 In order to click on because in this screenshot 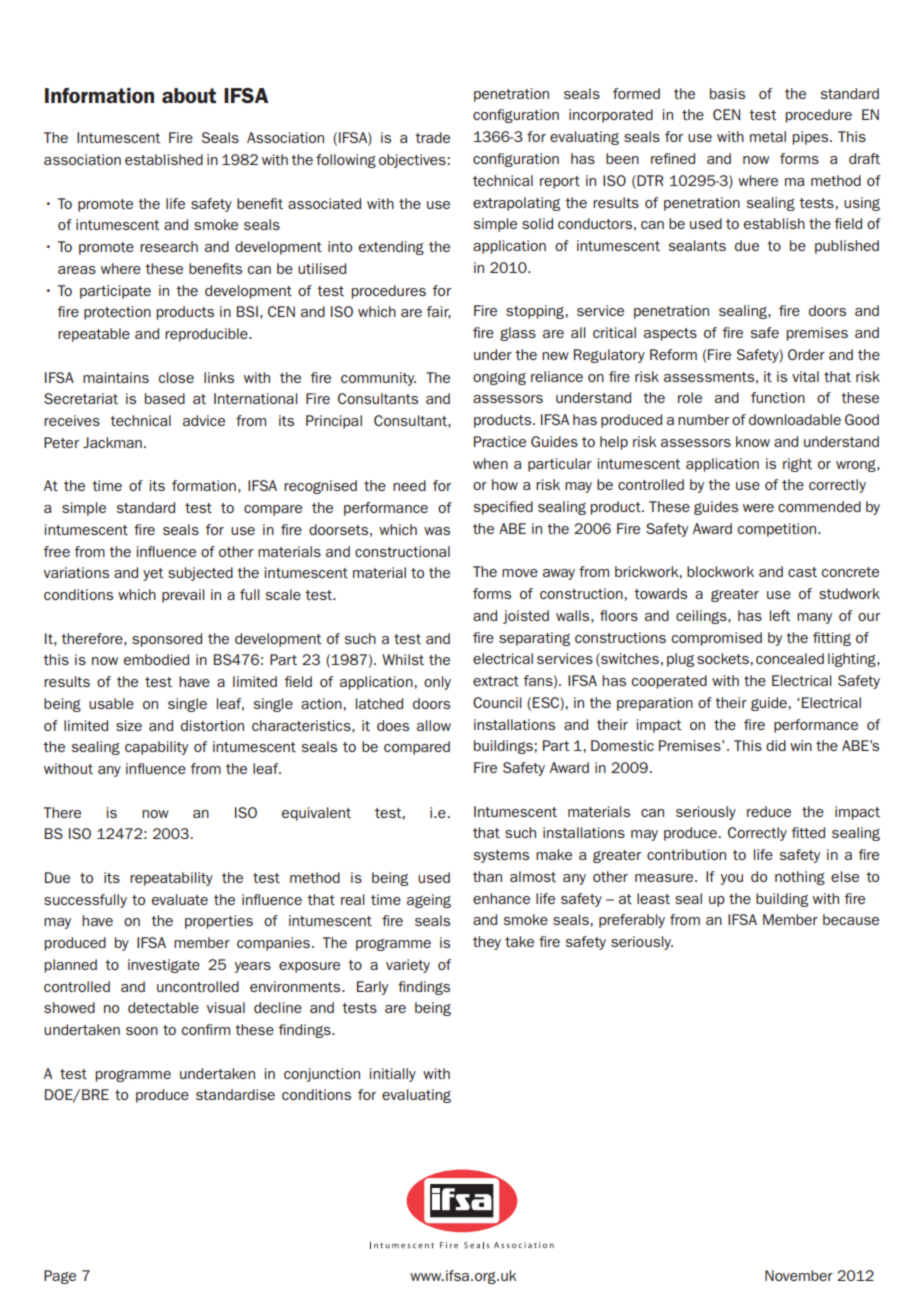, I will do `click(851, 919)`.
